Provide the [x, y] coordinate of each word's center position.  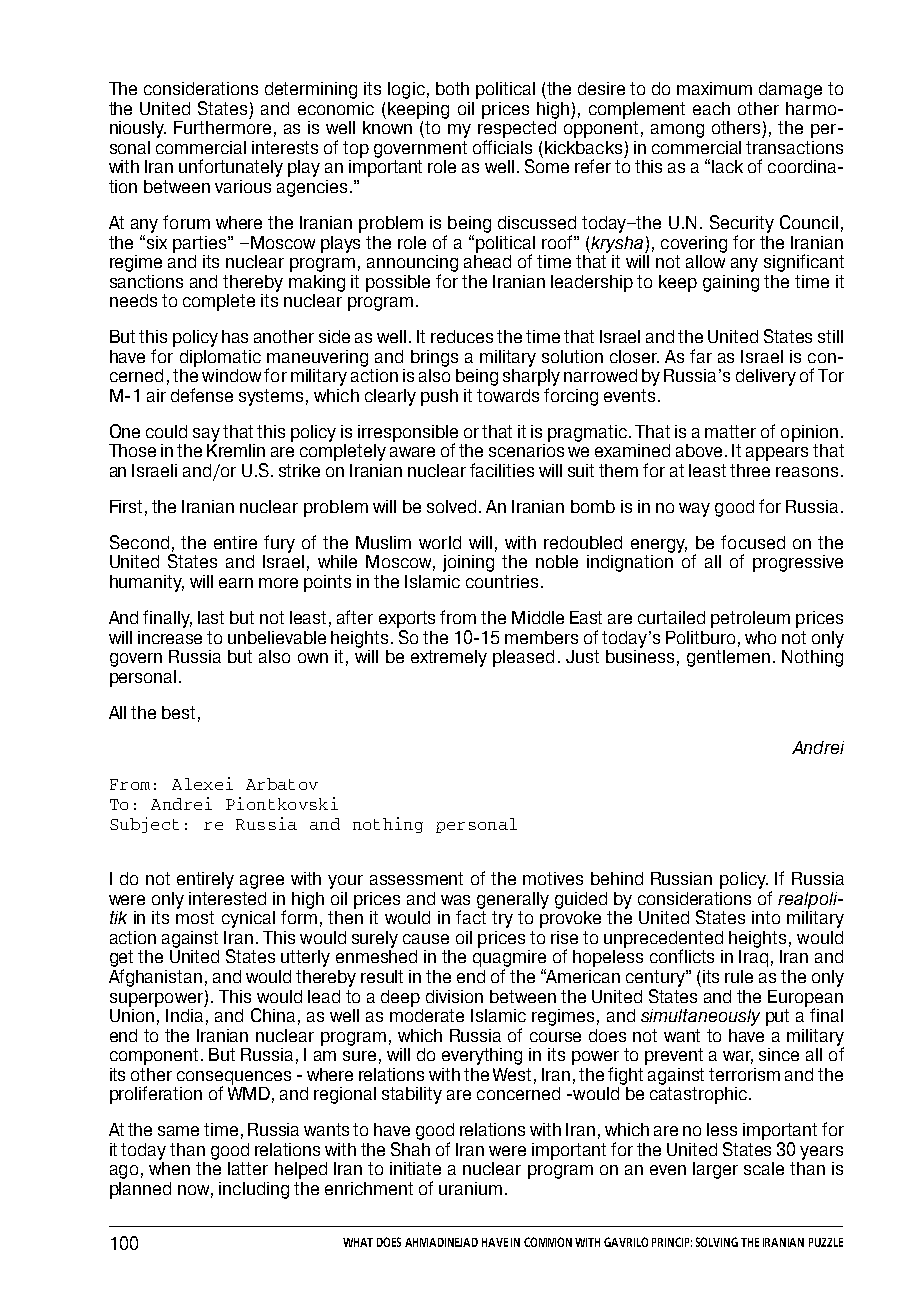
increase [170, 637]
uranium [470, 1188]
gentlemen [728, 658]
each [711, 108]
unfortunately [231, 168]
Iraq [753, 957]
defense [202, 395]
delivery [766, 377]
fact [471, 916]
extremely [449, 658]
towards [508, 395]
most [195, 917]
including [254, 1190]
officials [502, 147]
